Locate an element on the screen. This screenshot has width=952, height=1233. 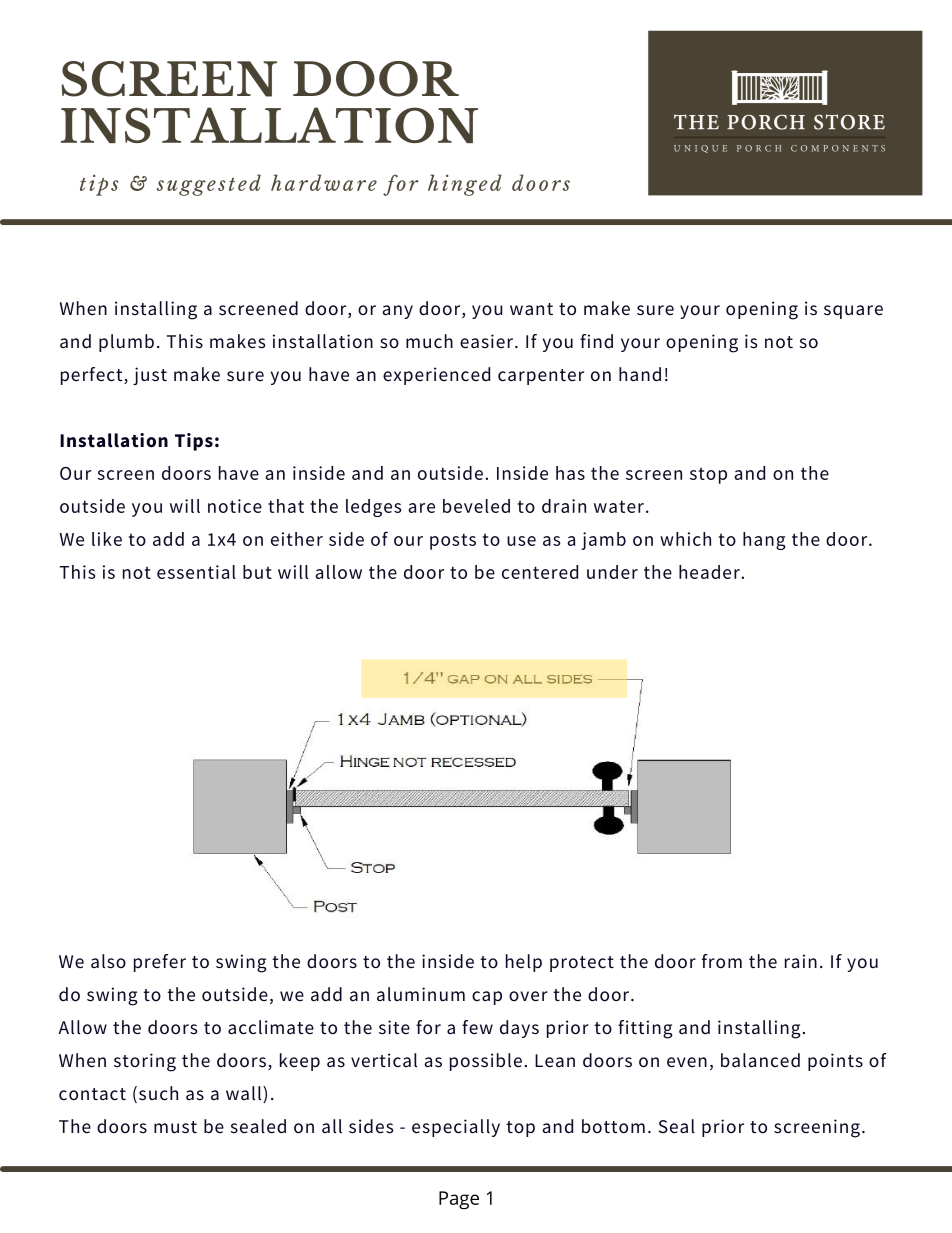
from is located at coordinates (722, 961).
